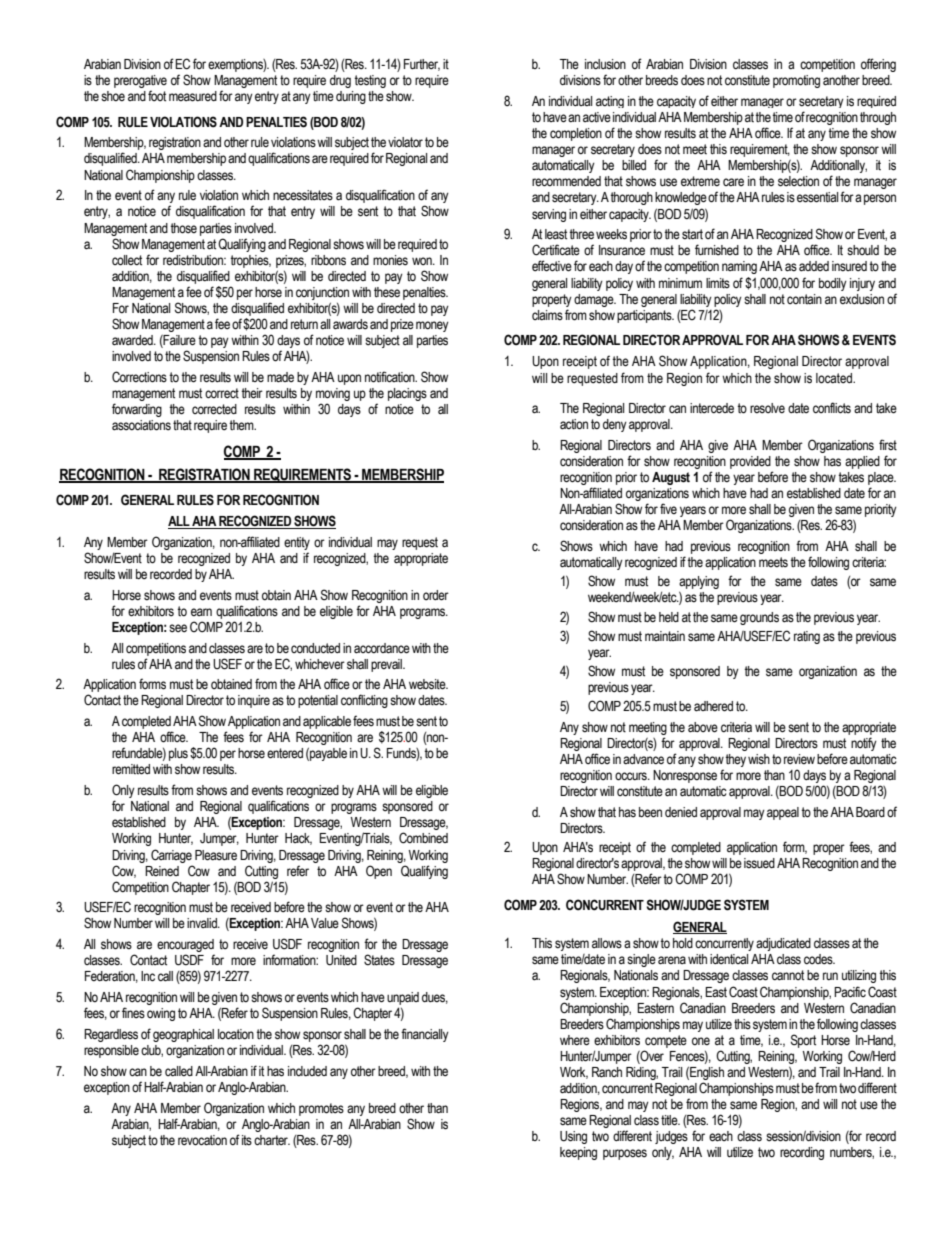 The width and height of the document is (952, 1233). I want to click on Using, so click(573, 1137).
